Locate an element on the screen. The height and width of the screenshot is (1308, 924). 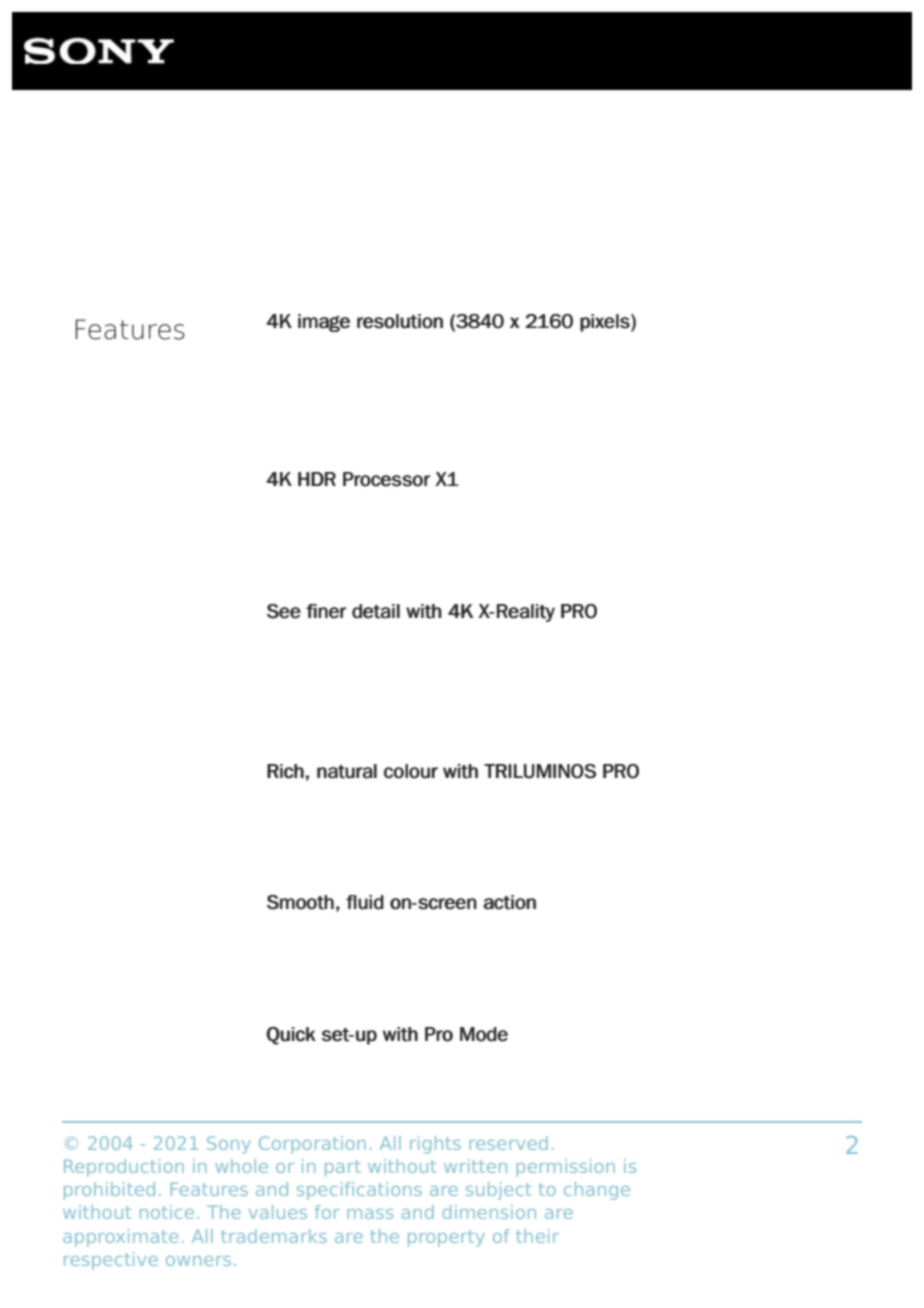
Rich is located at coordinates (285, 771).
